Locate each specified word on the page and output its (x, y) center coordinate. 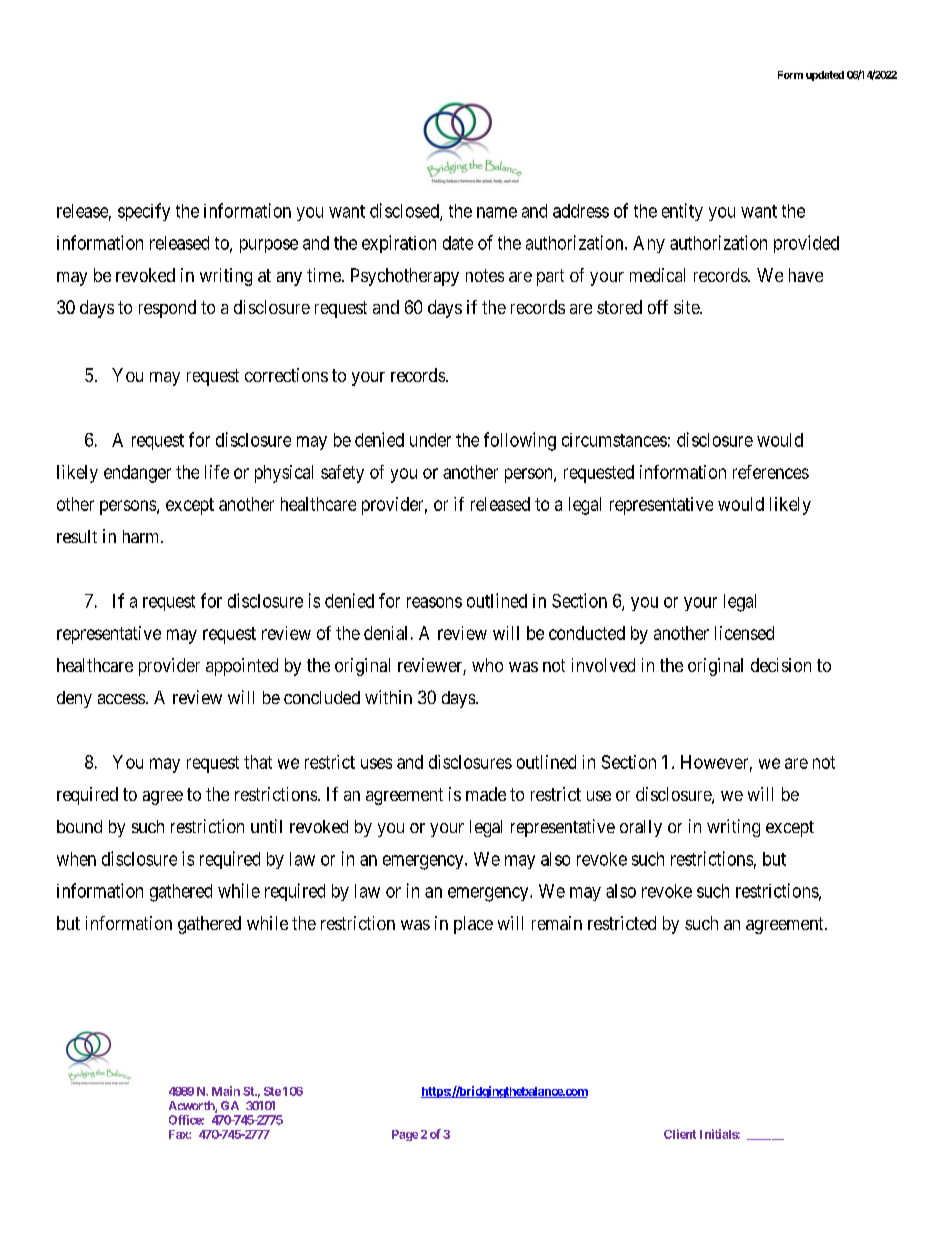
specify (144, 212)
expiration (399, 244)
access (121, 699)
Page (405, 1135)
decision (781, 665)
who (487, 665)
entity (682, 212)
